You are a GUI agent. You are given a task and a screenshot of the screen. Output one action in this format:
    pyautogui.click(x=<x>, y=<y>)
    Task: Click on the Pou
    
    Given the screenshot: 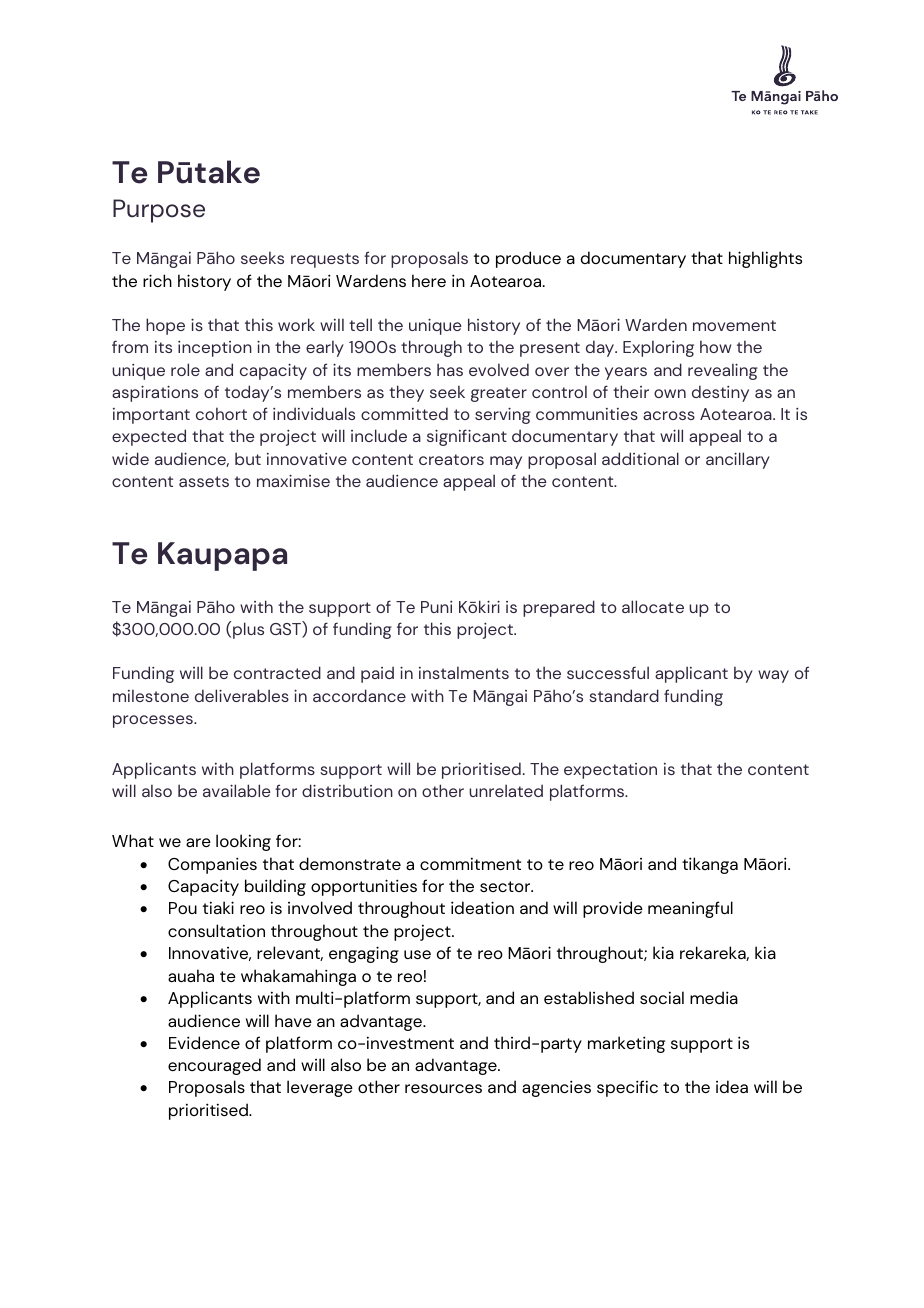 What is the action you would take?
    pyautogui.click(x=183, y=908)
